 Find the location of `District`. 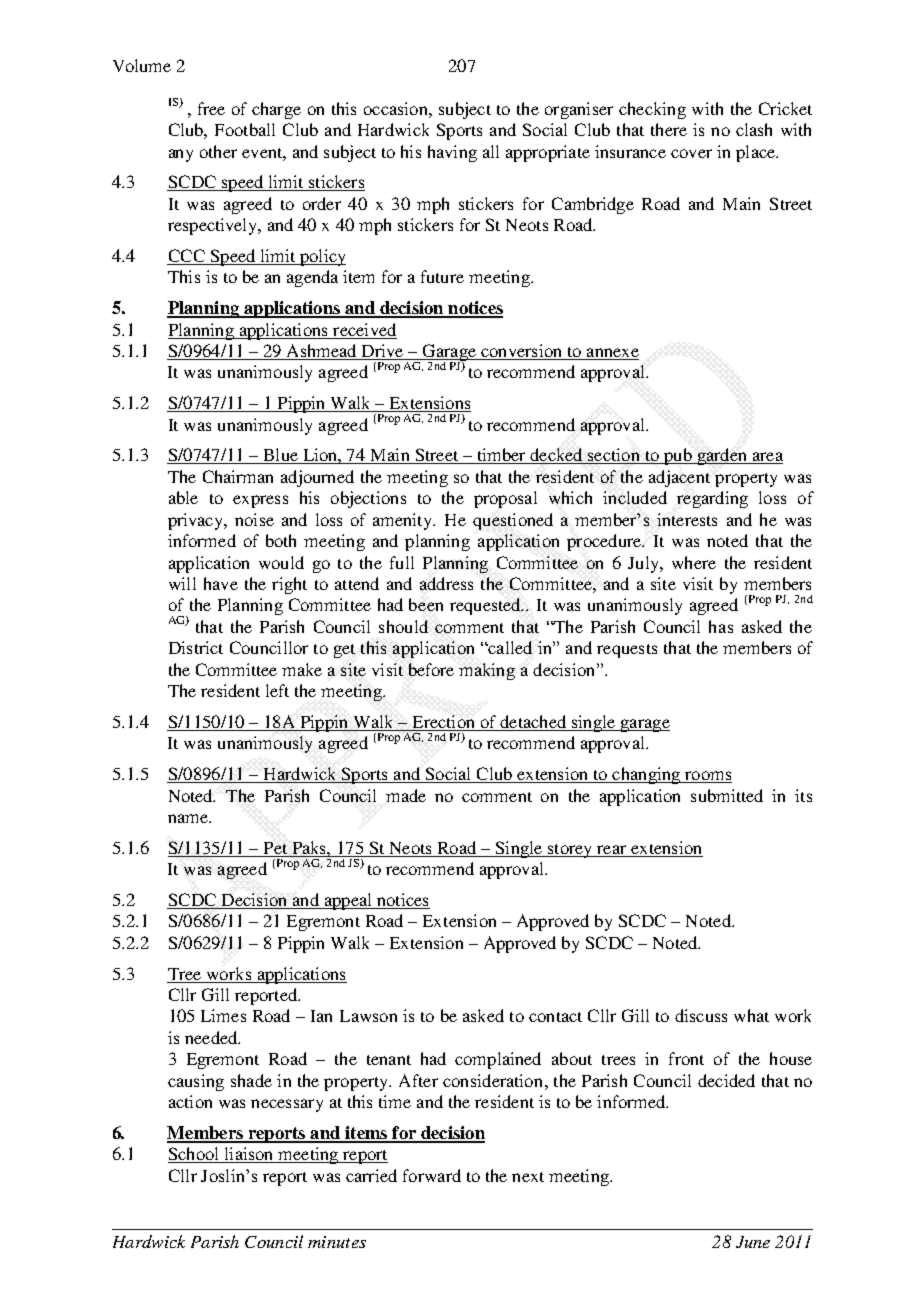

District is located at coordinates (196, 647).
